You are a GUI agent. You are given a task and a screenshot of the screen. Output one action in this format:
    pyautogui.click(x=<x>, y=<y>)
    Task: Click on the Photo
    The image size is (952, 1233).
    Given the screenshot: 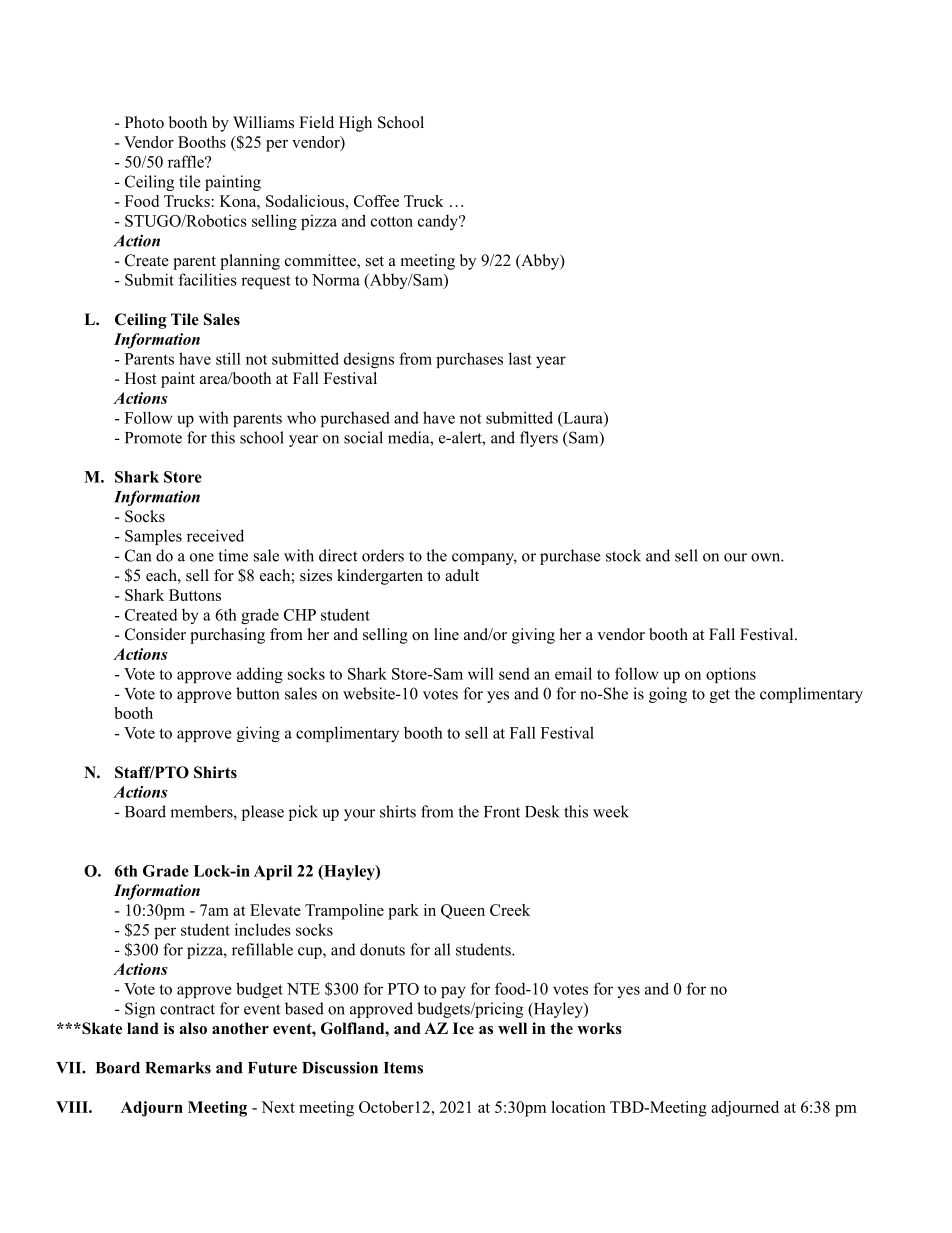 What is the action you would take?
    pyautogui.click(x=144, y=122)
